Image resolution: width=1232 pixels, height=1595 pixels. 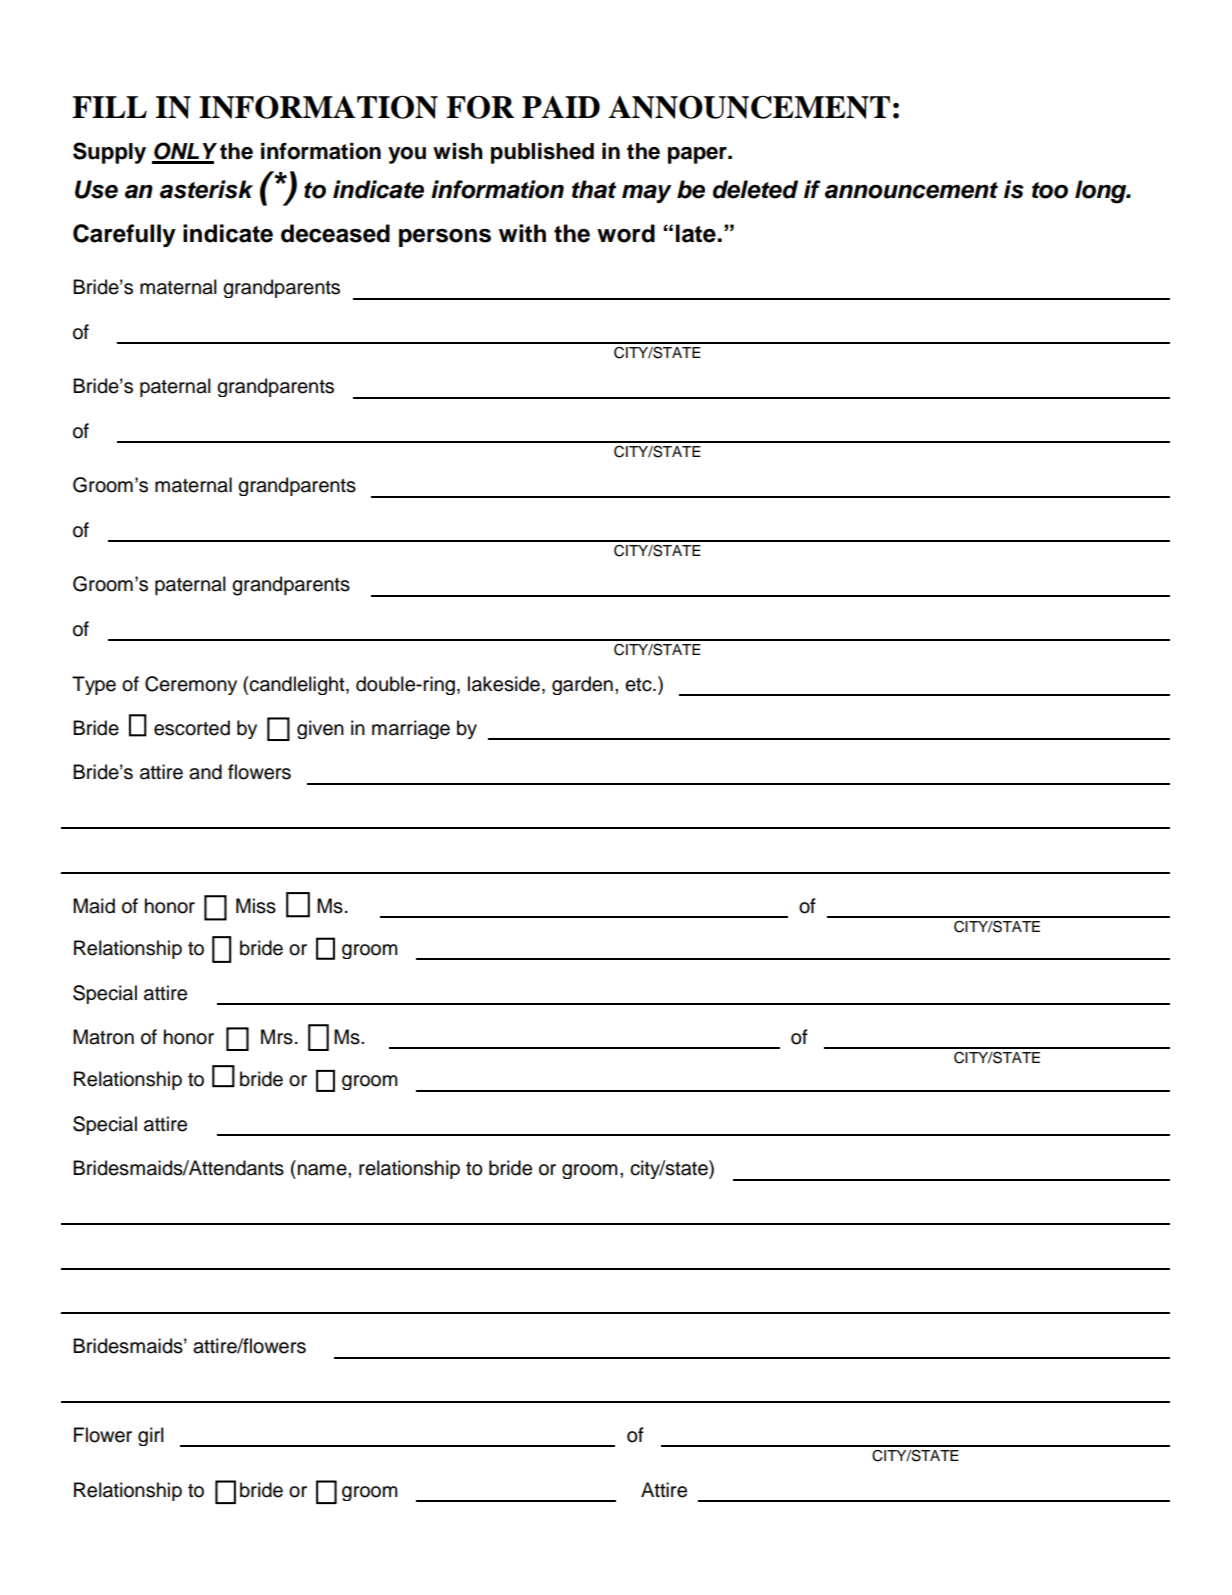 What do you see at coordinates (256, 906) in the image?
I see `Miss` at bounding box center [256, 906].
